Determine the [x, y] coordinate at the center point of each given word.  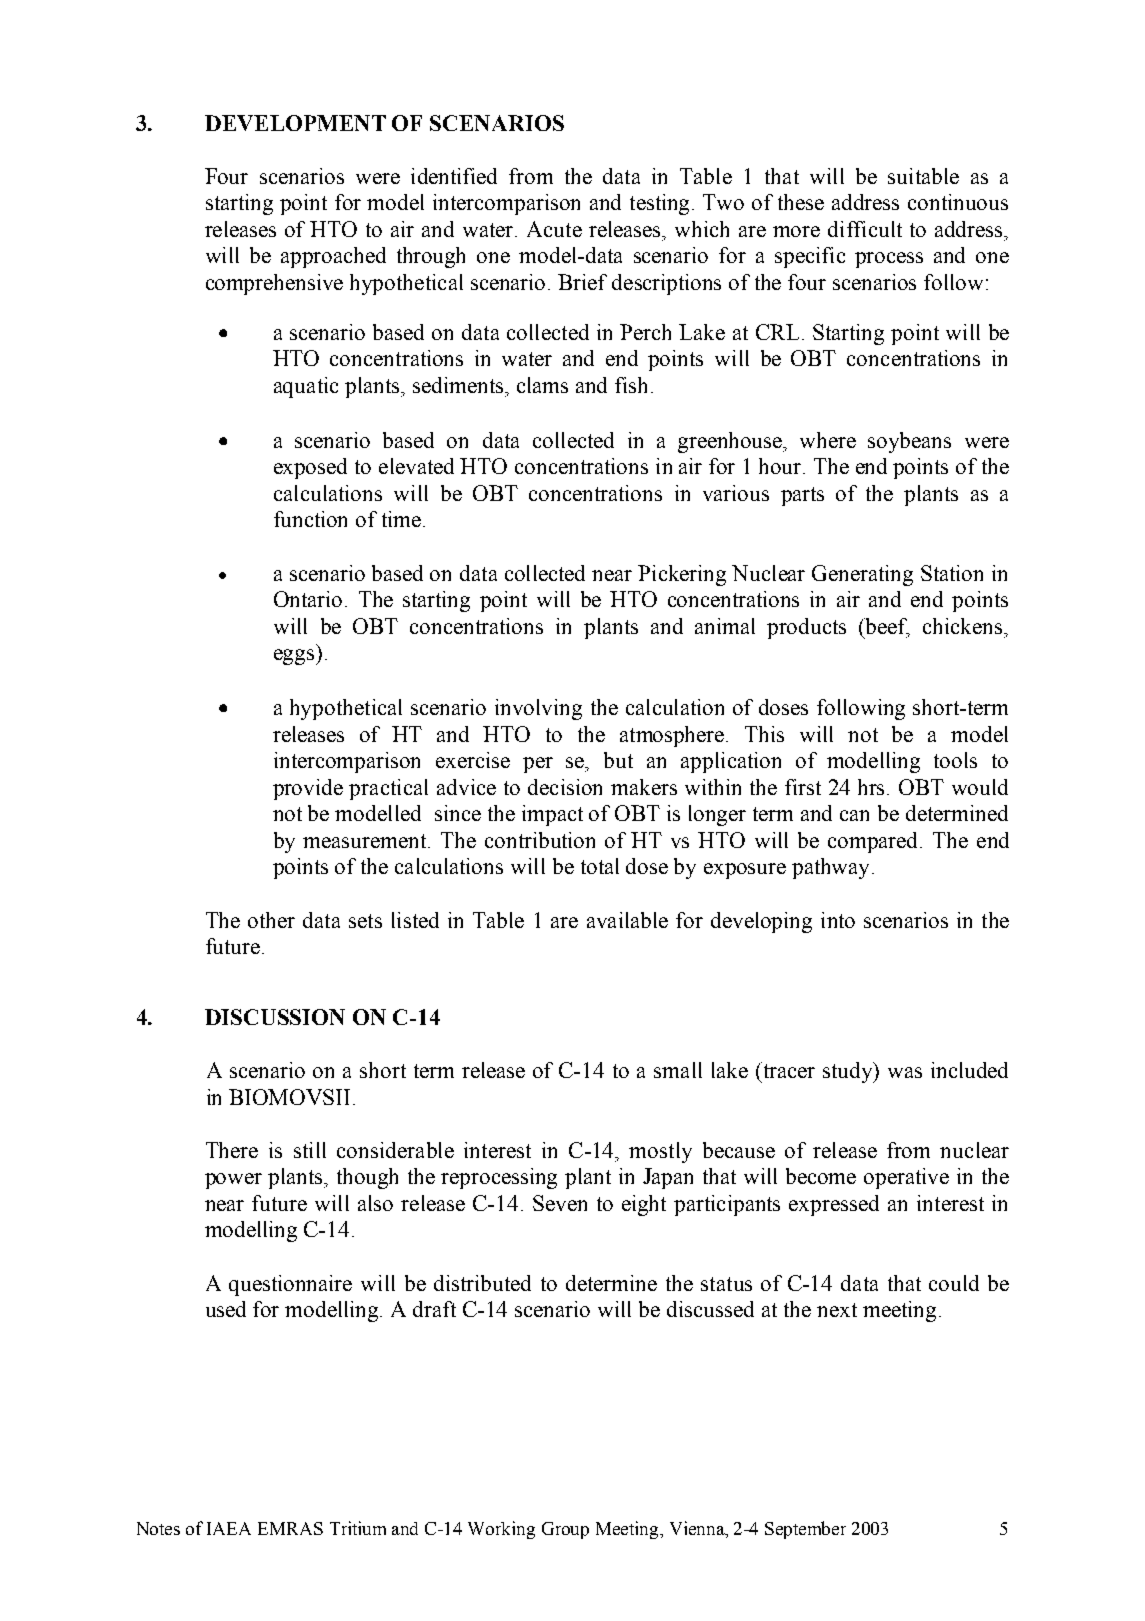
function [310, 519]
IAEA [229, 1528]
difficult [865, 229]
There [232, 1150]
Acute [554, 229]
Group [565, 1530]
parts [802, 496]
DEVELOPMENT [295, 123]
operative [906, 1178]
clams [542, 385]
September [805, 1530]
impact [552, 815]
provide [308, 789]
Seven [560, 1203]
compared [874, 842]
